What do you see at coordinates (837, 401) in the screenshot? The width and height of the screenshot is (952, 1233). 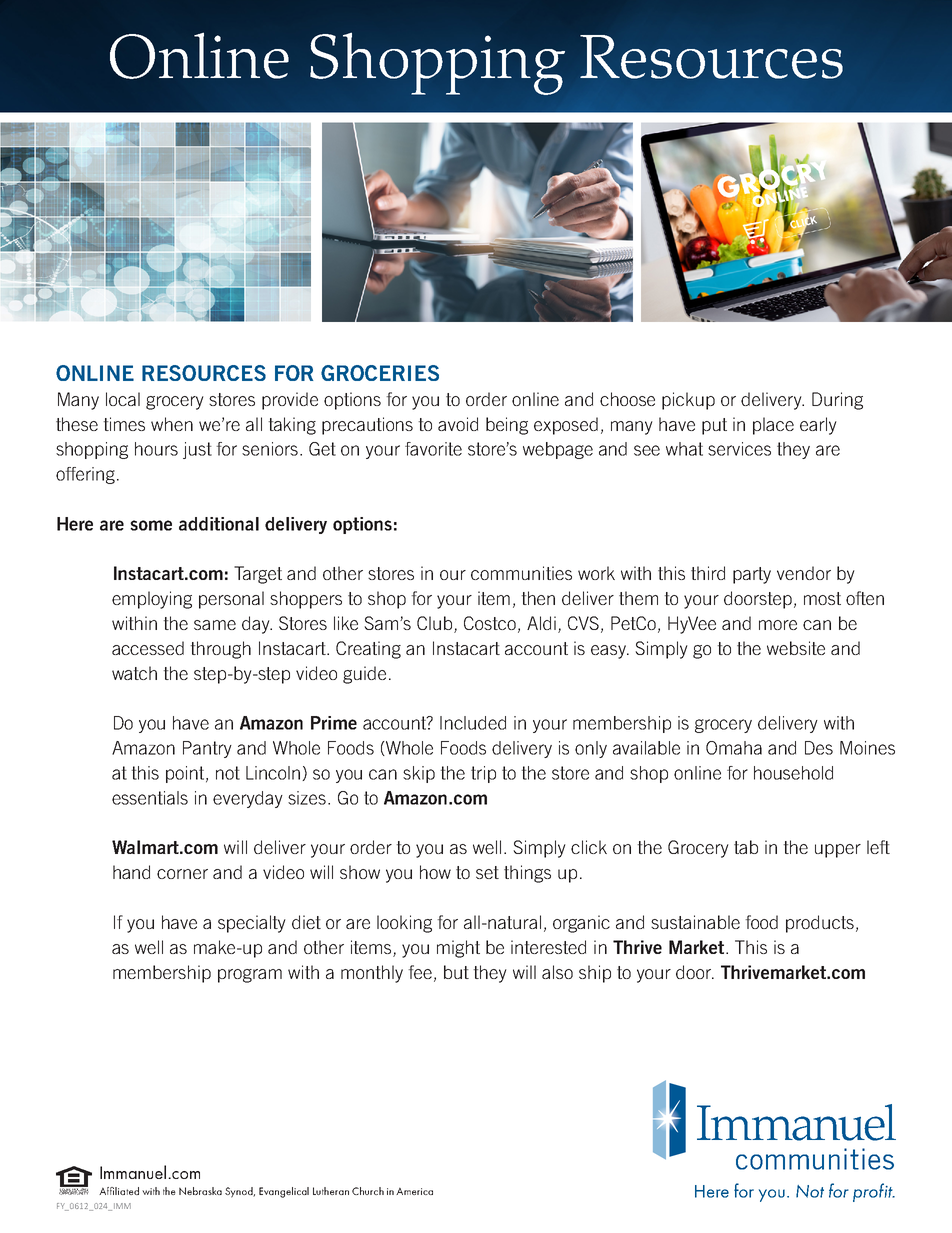 I see `During` at bounding box center [837, 401].
